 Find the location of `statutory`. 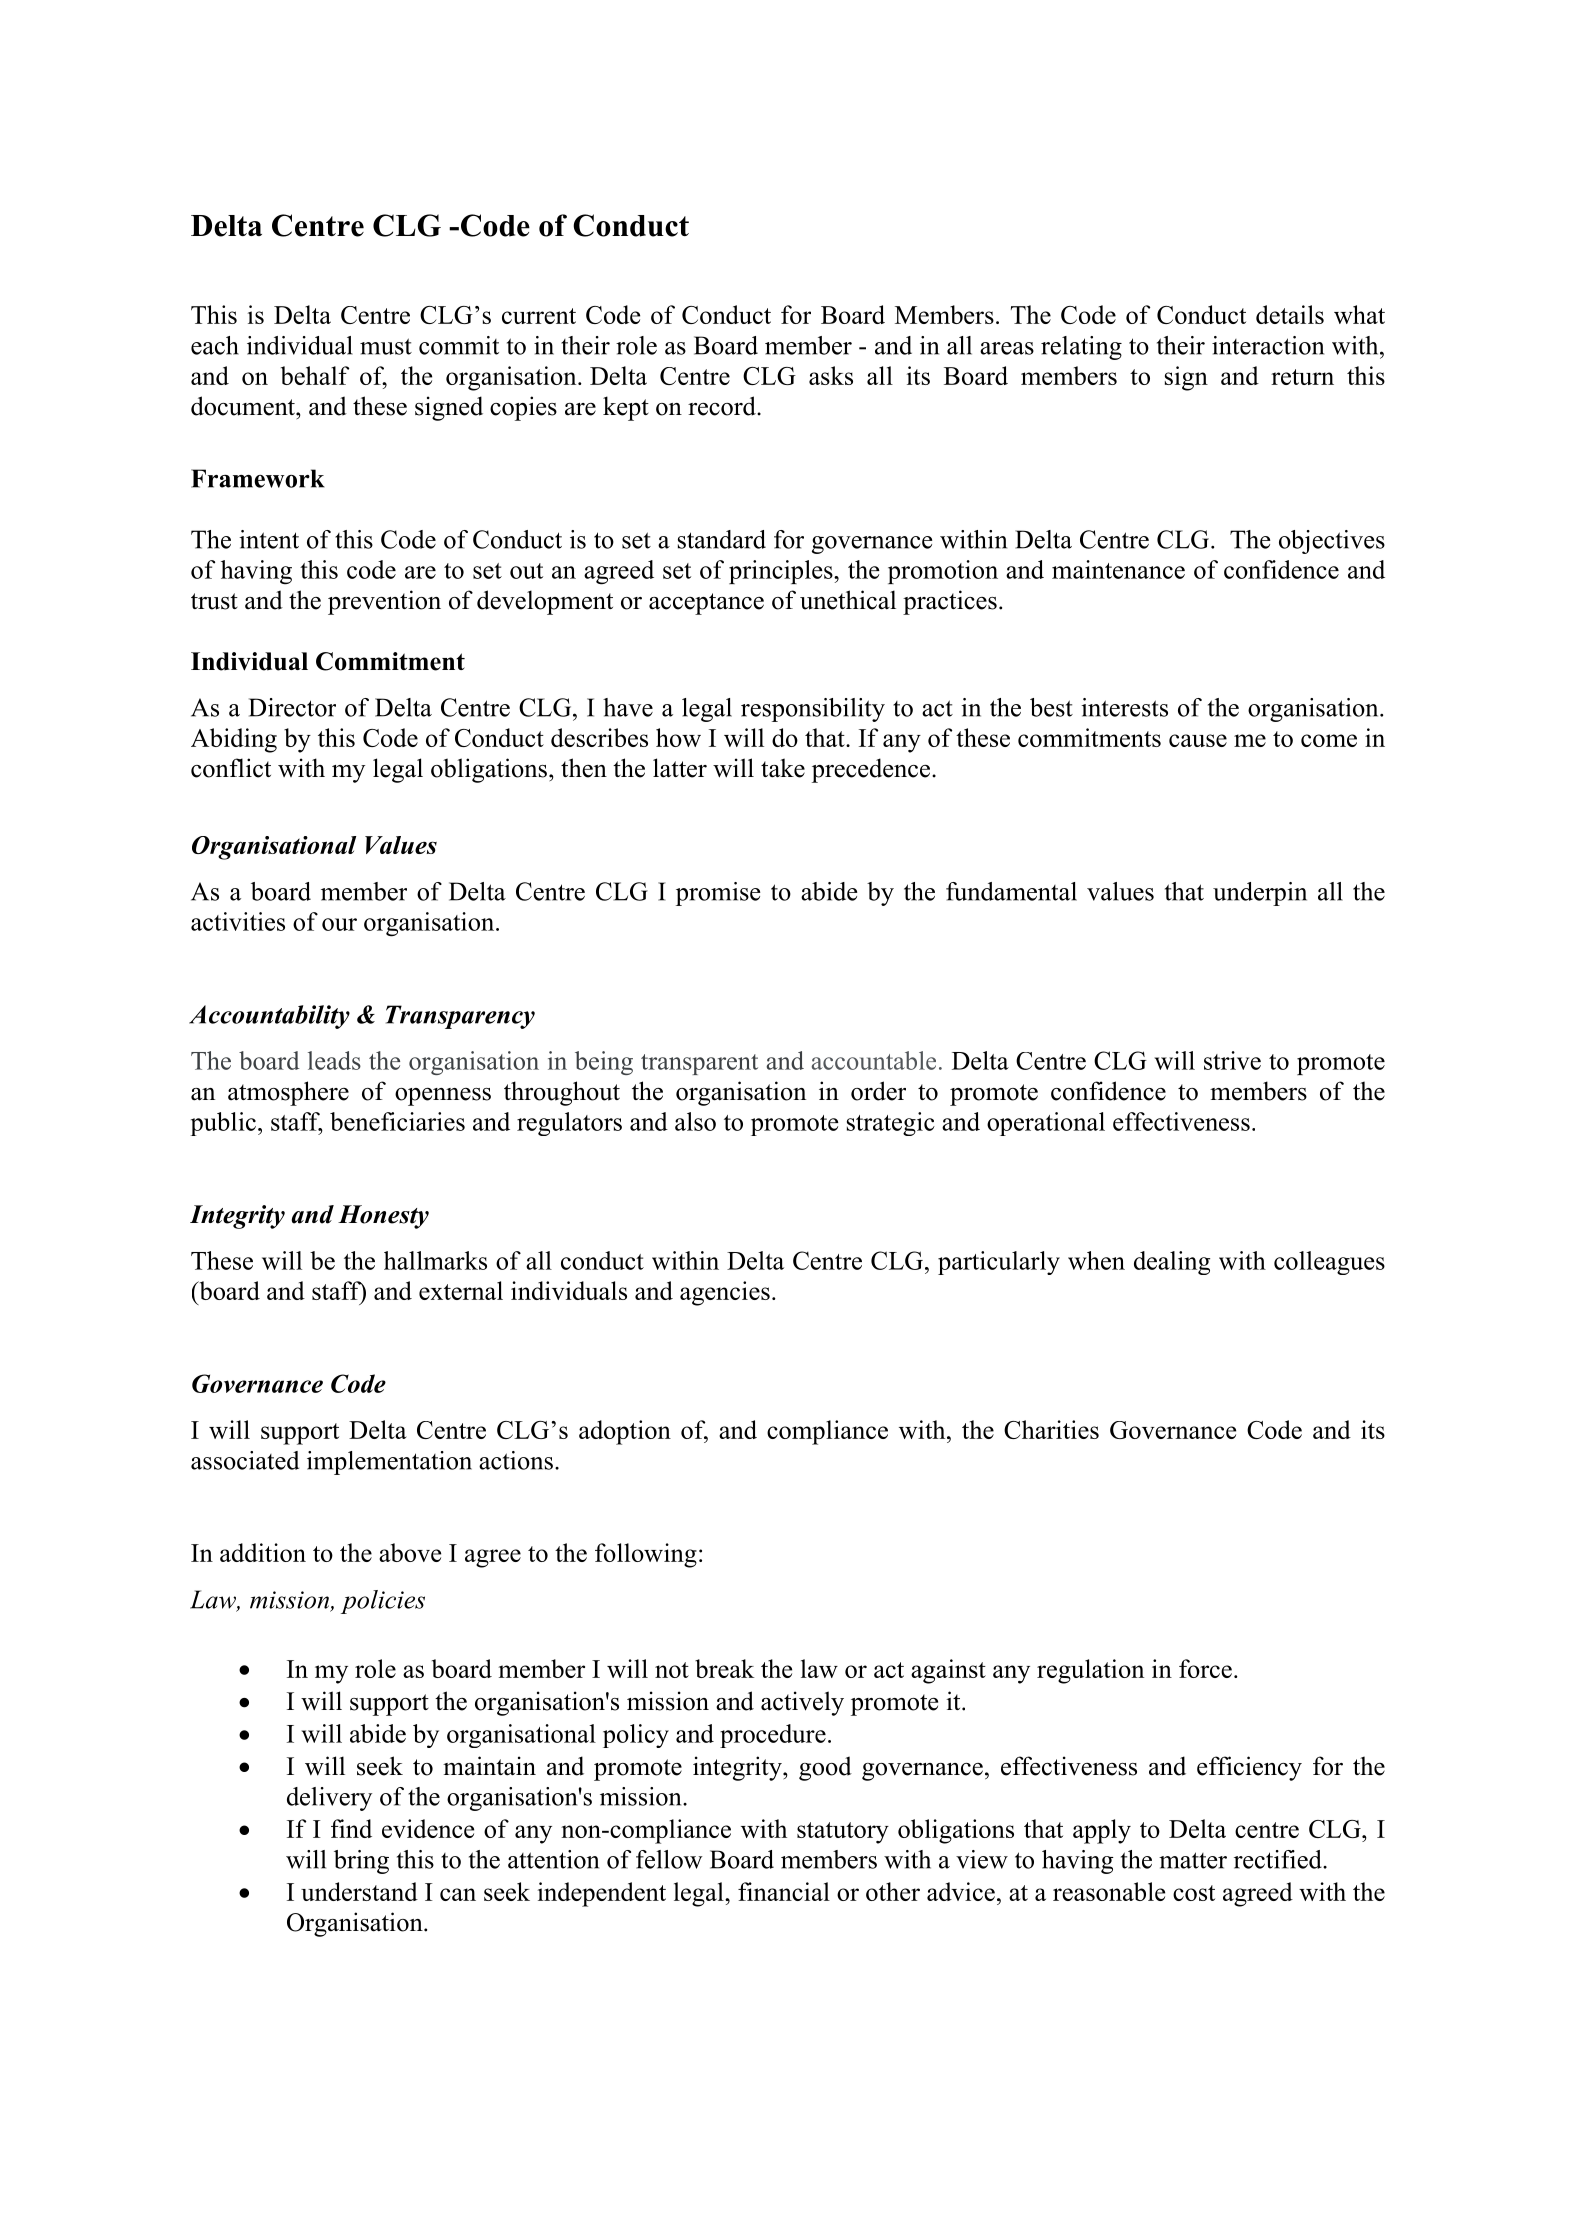

statutory is located at coordinates (843, 1833).
